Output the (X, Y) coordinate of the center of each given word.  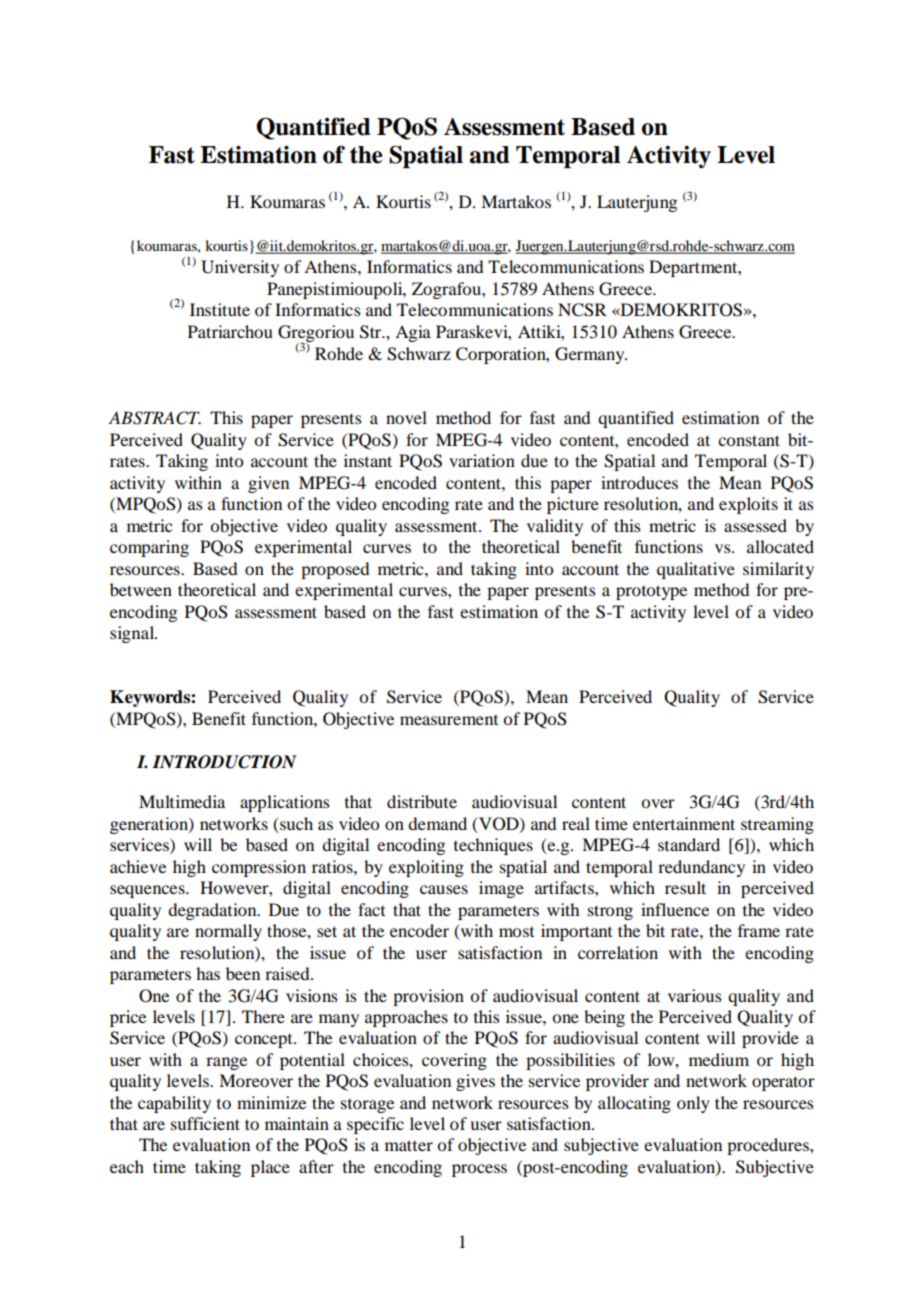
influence (675, 909)
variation (482, 460)
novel (406, 417)
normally (228, 932)
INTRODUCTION (224, 762)
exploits (748, 505)
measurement (449, 720)
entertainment (684, 823)
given (268, 484)
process (479, 1170)
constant (749, 440)
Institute (220, 309)
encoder (419, 930)
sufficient (205, 1123)
